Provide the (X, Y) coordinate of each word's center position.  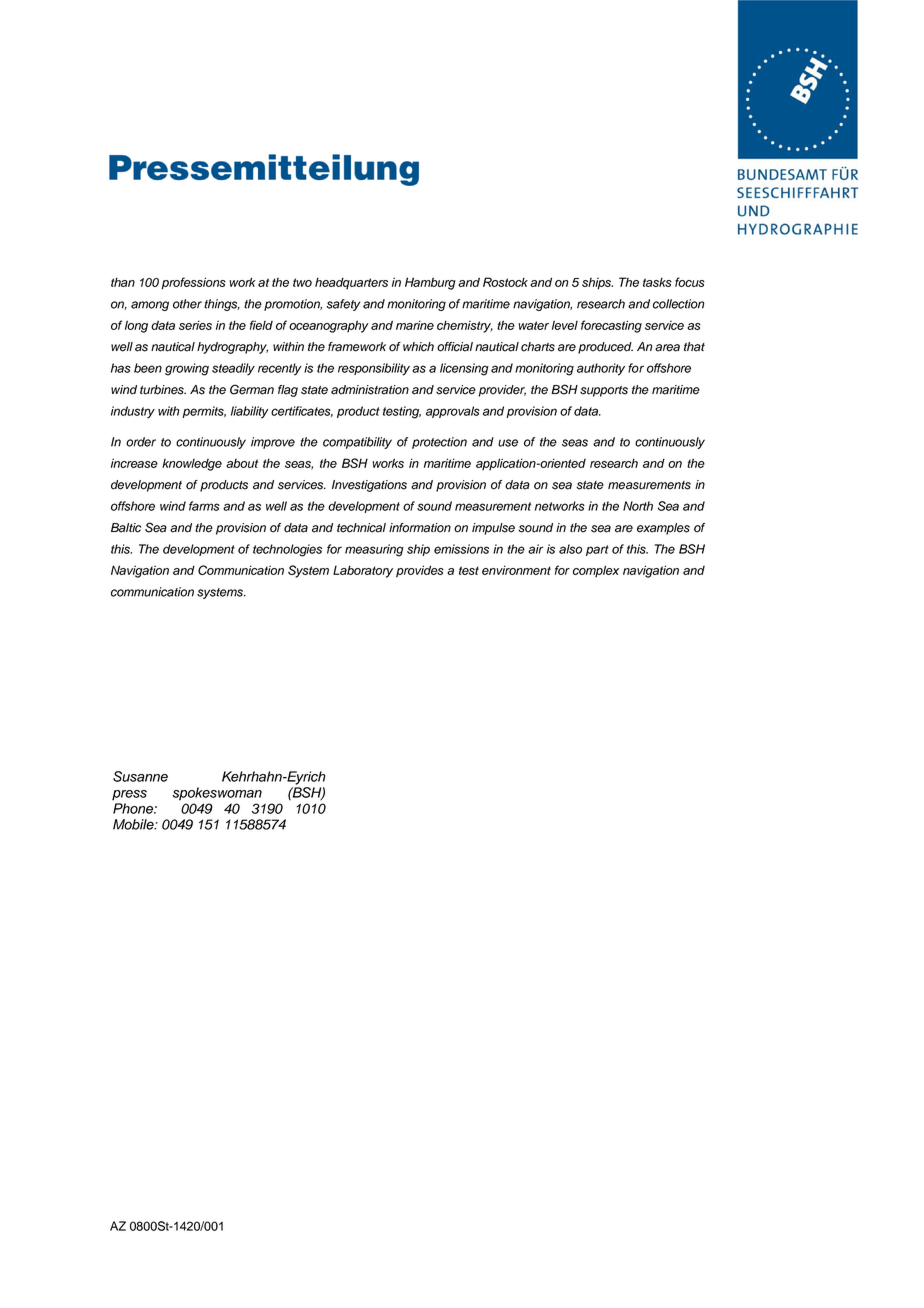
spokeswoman (217, 794)
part (597, 550)
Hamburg (430, 283)
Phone (134, 808)
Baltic (126, 528)
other (187, 304)
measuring (374, 550)
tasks (657, 282)
